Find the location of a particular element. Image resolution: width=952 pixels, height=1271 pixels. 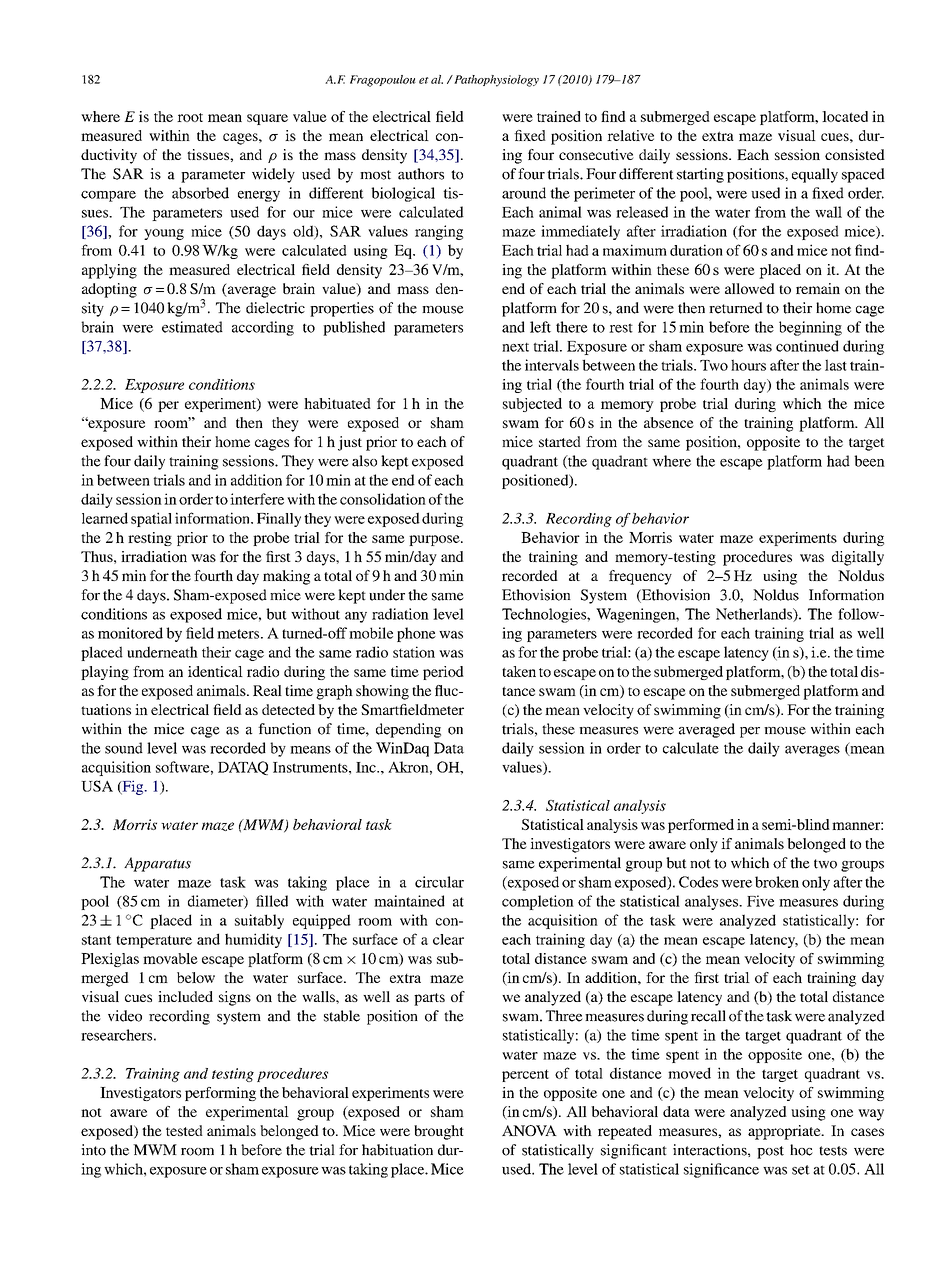

broken is located at coordinates (777, 882).
